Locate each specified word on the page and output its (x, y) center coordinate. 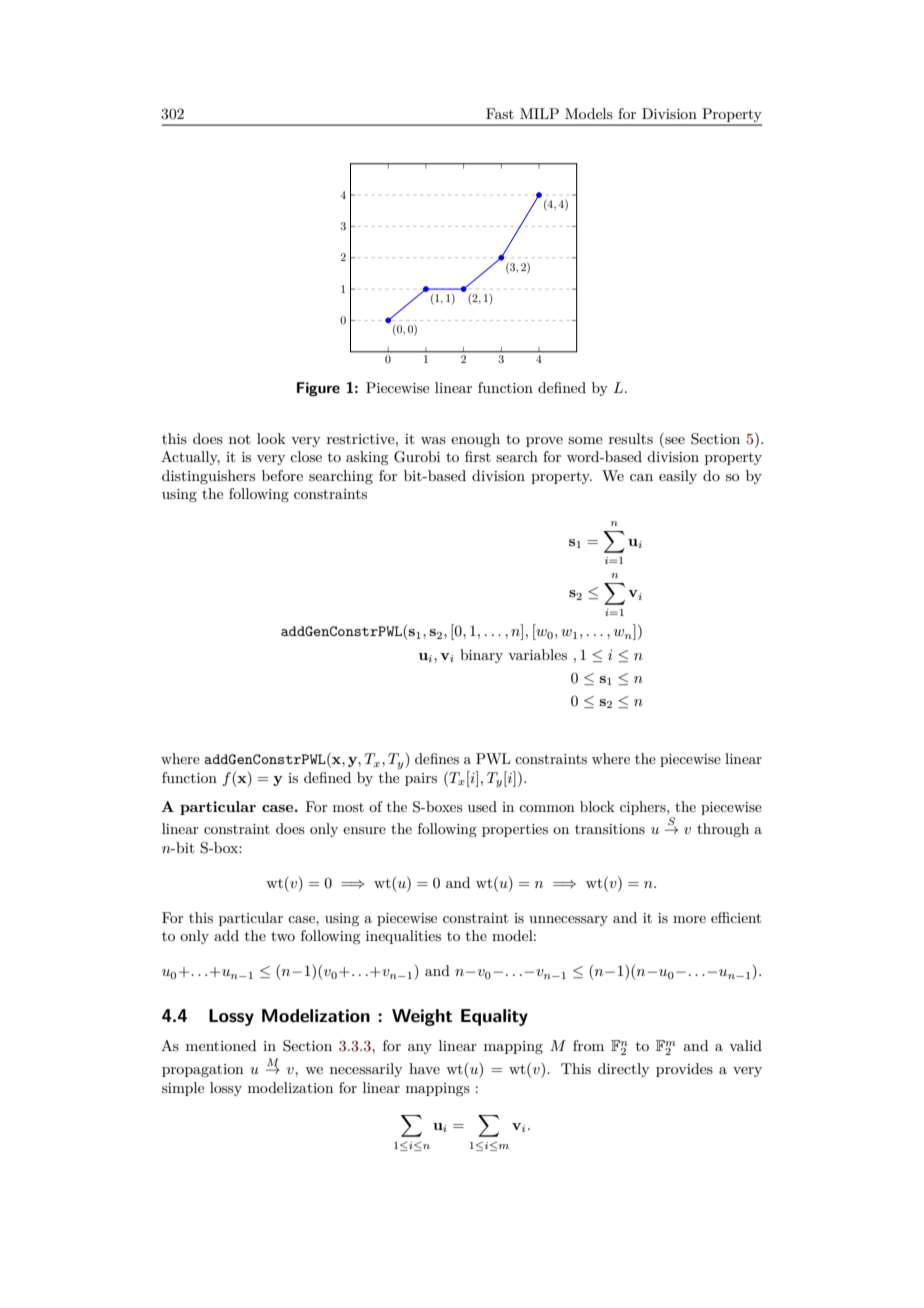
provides (684, 1070)
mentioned (221, 1045)
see (675, 440)
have (424, 1068)
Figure (318, 389)
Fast (500, 113)
